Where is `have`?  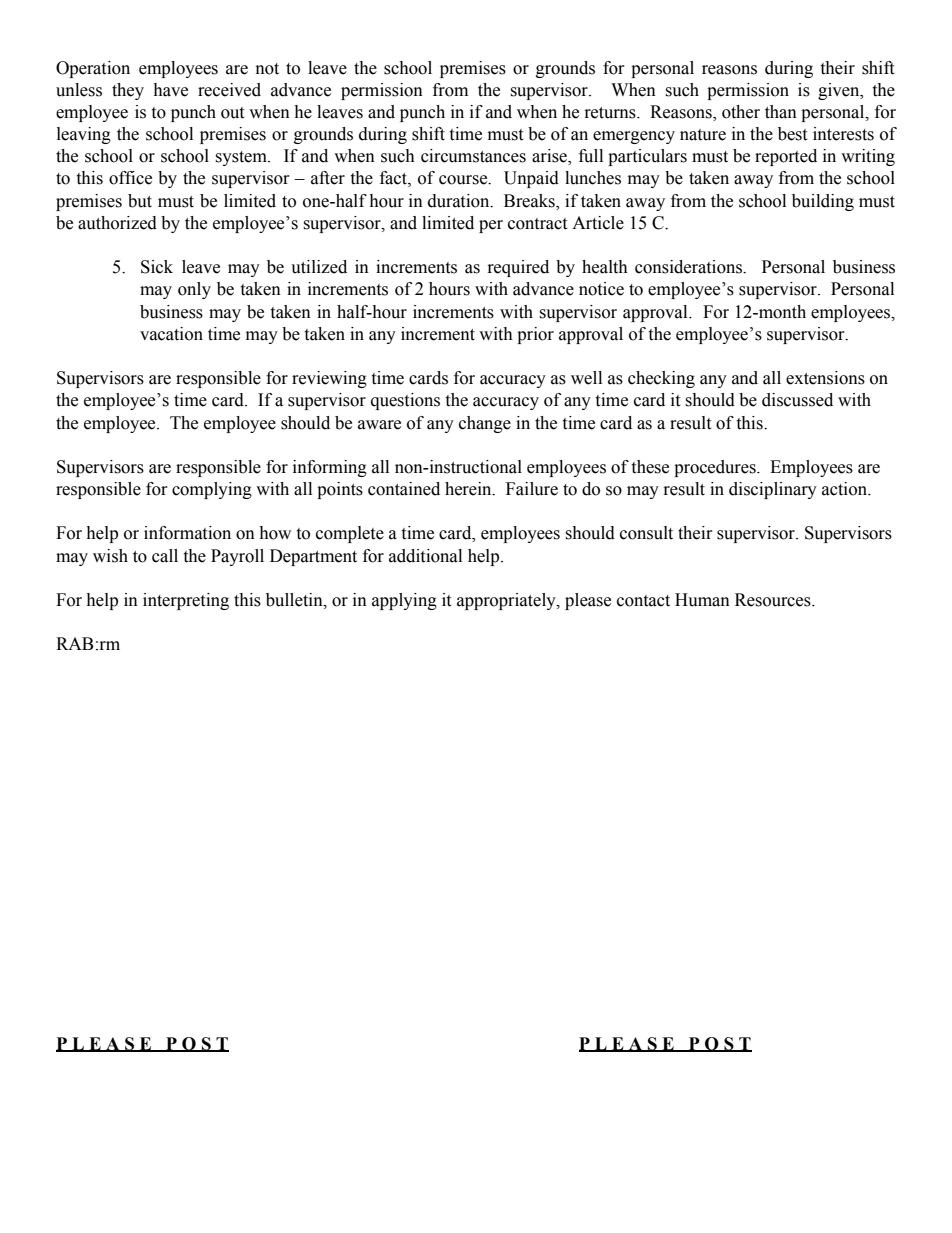
have is located at coordinates (170, 90).
